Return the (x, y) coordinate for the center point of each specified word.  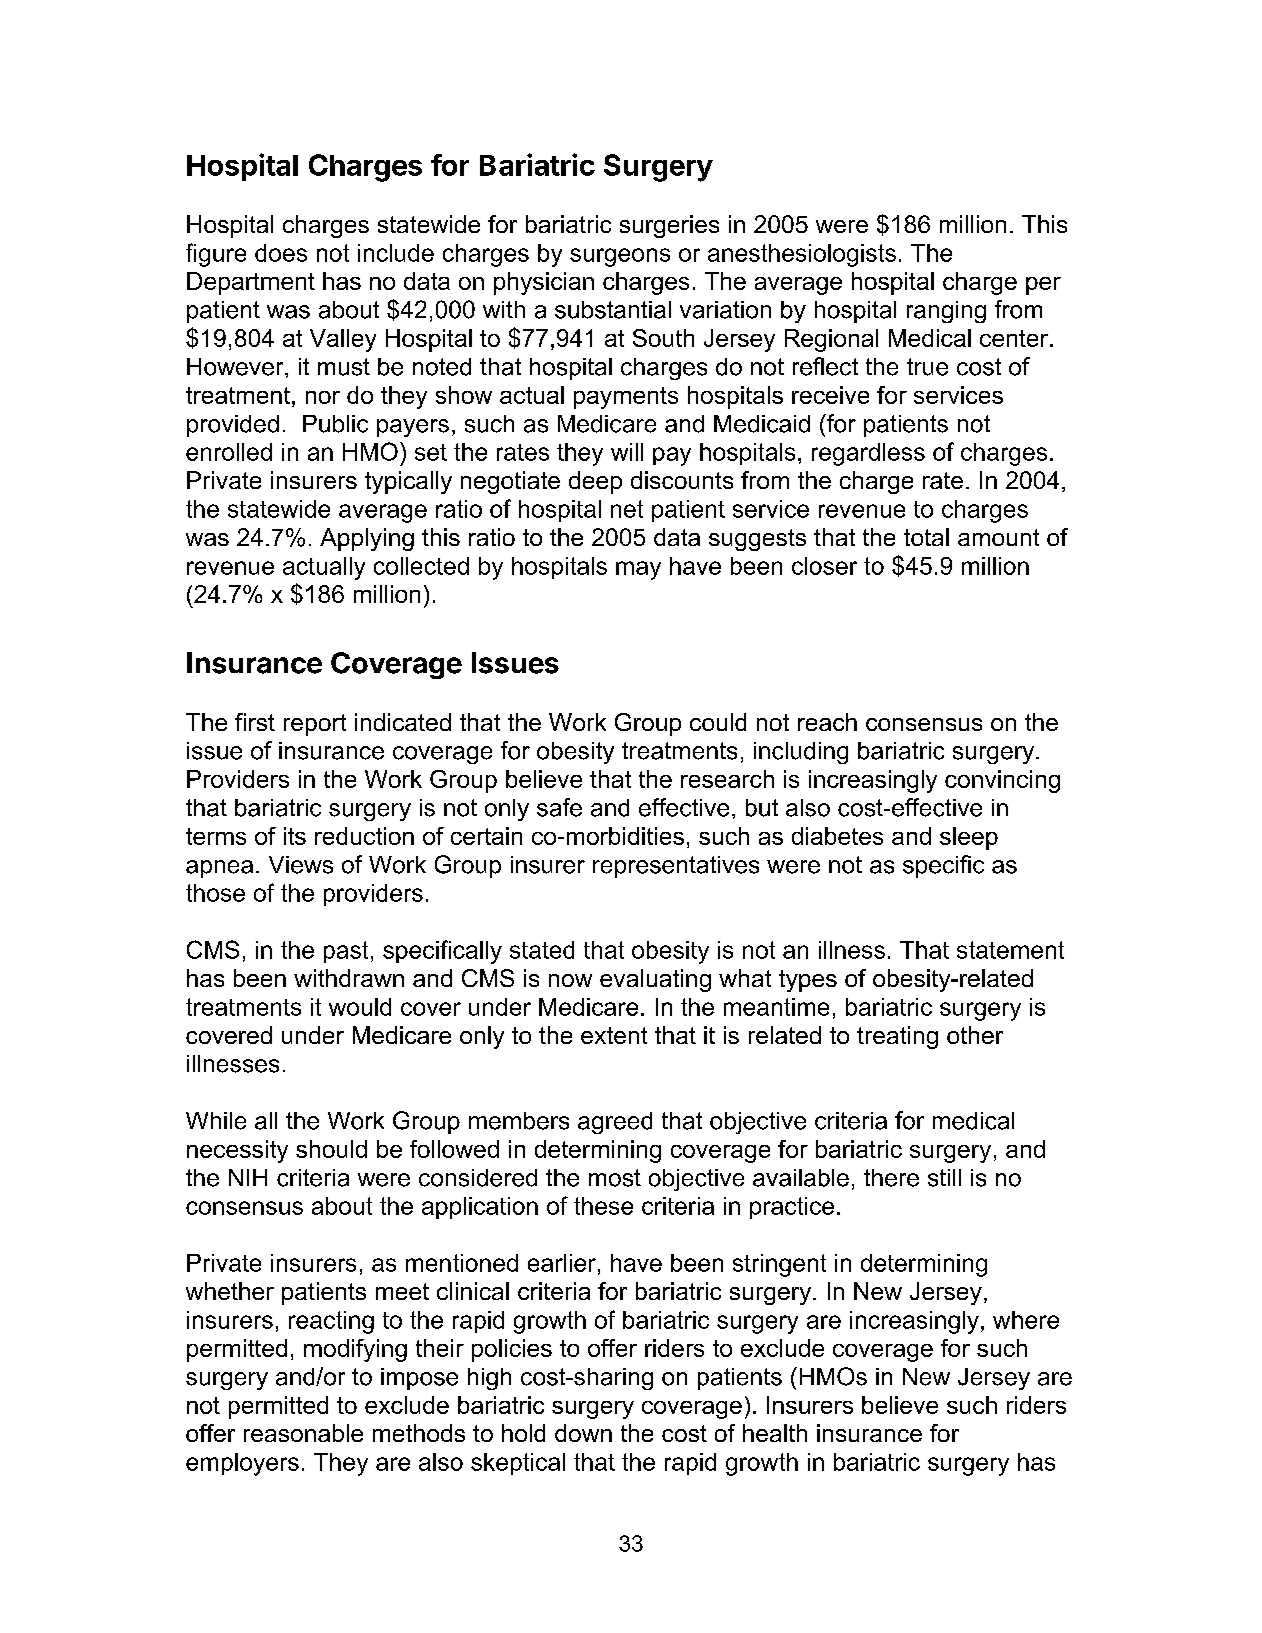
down (583, 1433)
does (281, 253)
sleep (969, 838)
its (295, 836)
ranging (946, 312)
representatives (676, 867)
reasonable (303, 1433)
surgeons (620, 257)
